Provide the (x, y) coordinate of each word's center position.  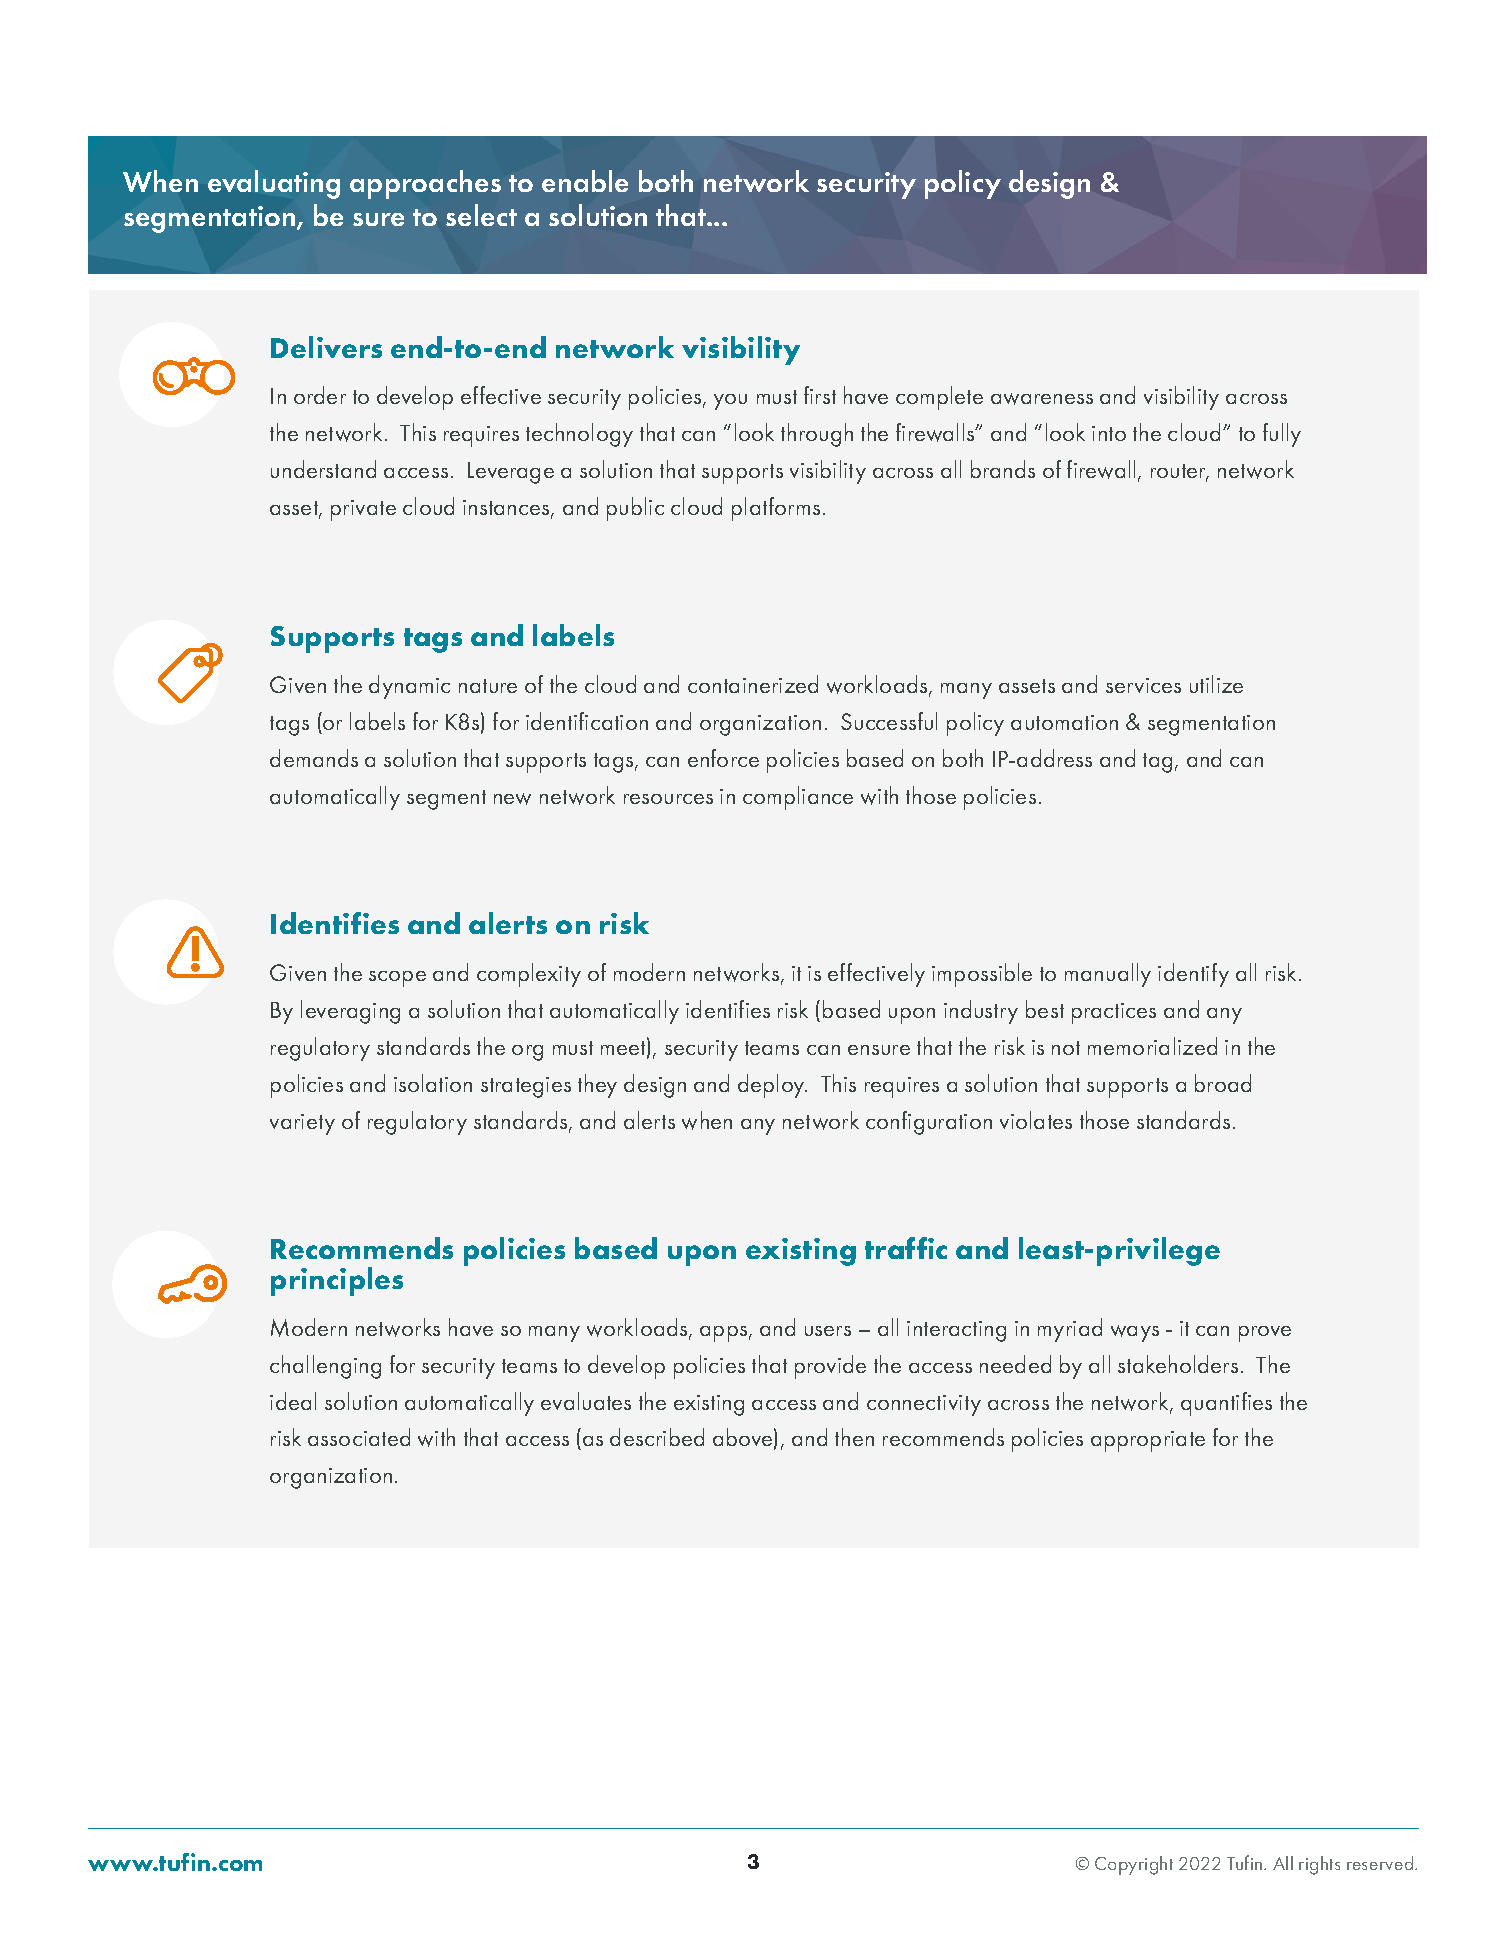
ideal (293, 1401)
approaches (425, 184)
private (363, 510)
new (512, 799)
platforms (776, 509)
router (1179, 473)
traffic (906, 1248)
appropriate (1148, 1441)
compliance (798, 798)
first (820, 395)
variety (302, 1124)
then (854, 1437)
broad (1223, 1083)
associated (359, 1437)
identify (1193, 975)
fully (1282, 435)
